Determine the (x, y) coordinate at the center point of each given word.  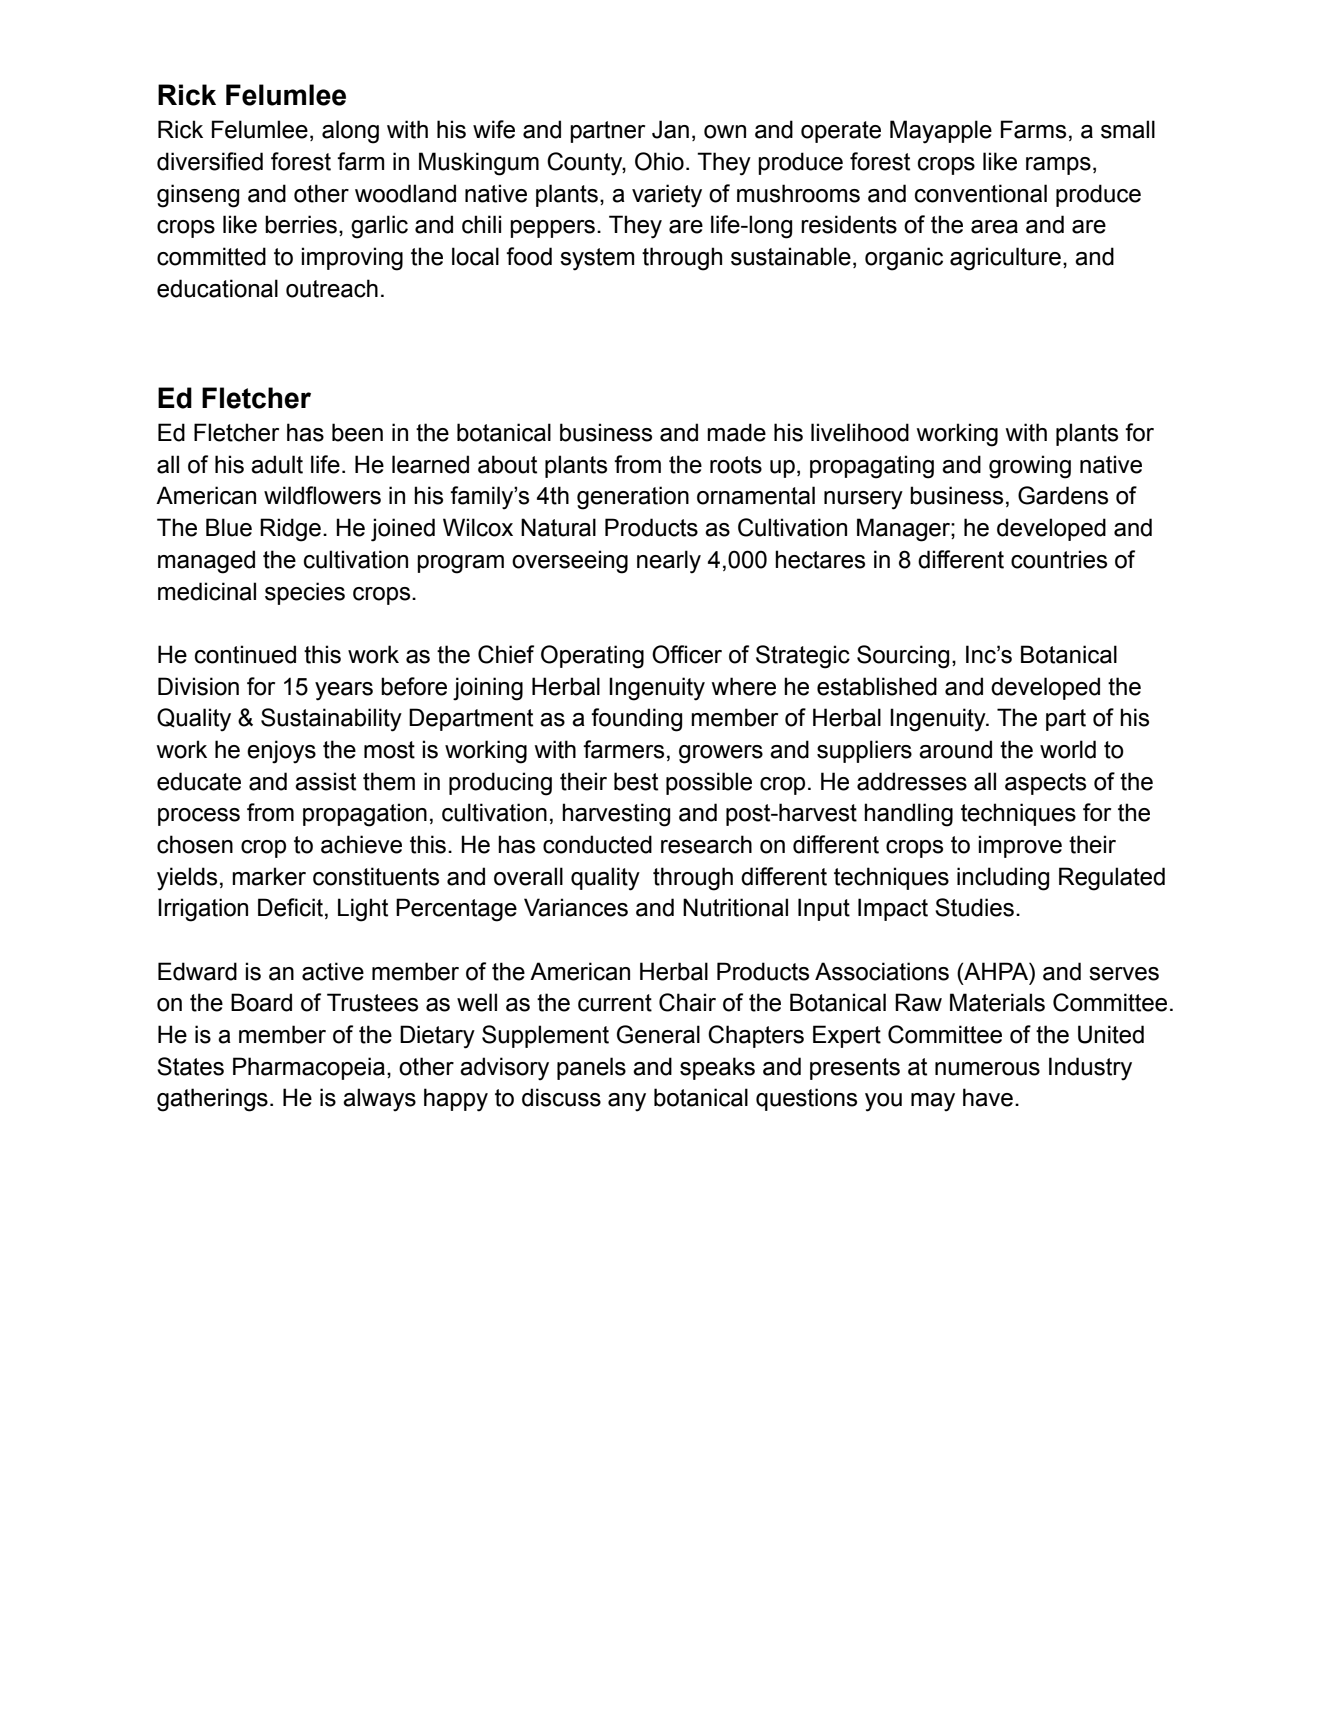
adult (277, 464)
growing (1030, 467)
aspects (1045, 784)
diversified (210, 161)
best (636, 781)
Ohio (659, 161)
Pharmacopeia (309, 1068)
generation (633, 498)
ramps (1058, 166)
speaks (717, 1068)
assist (325, 781)
